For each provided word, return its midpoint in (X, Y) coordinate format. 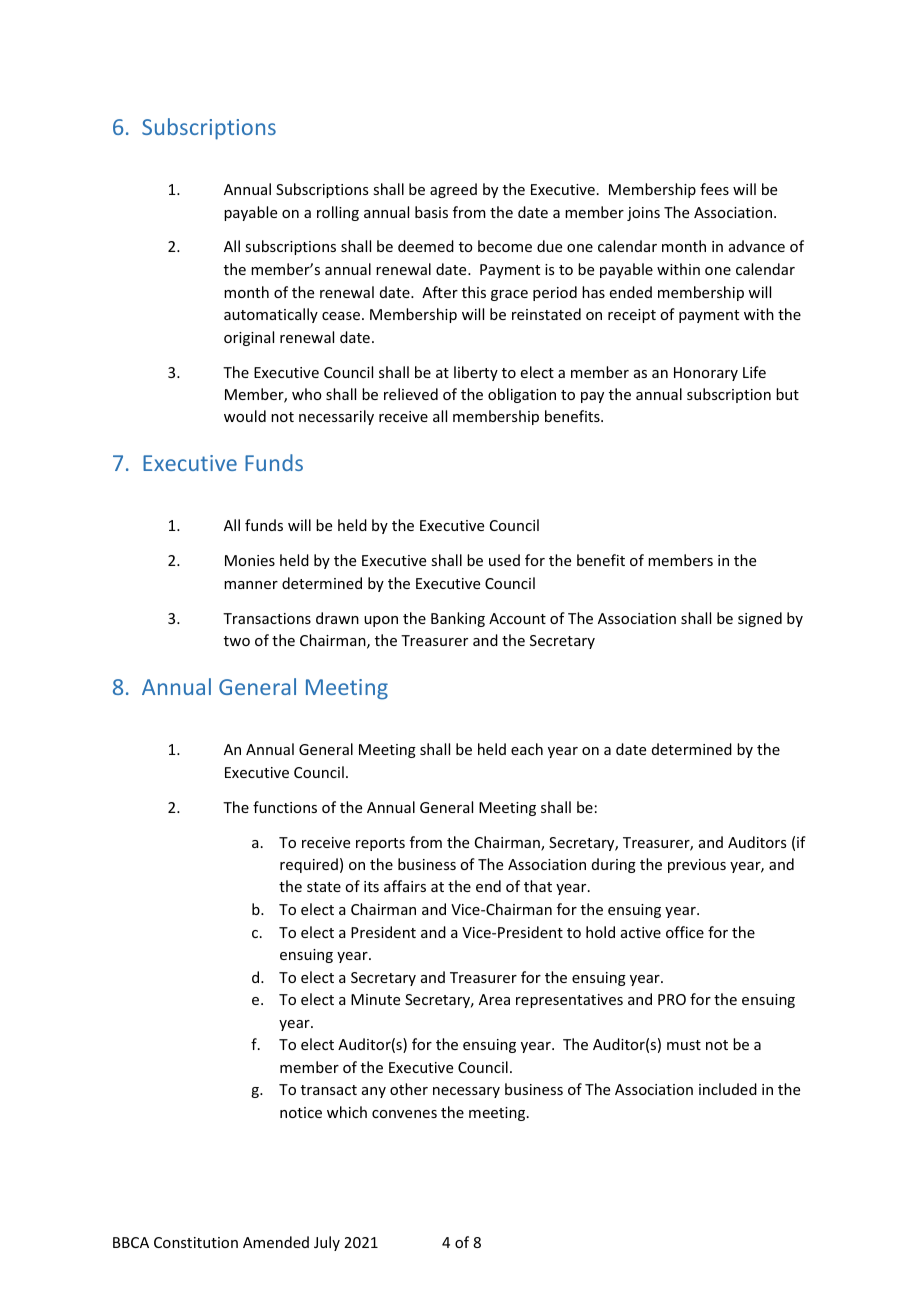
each (527, 749)
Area (494, 999)
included (728, 1089)
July (327, 1243)
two (237, 641)
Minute (375, 999)
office (685, 932)
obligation (522, 395)
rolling (338, 213)
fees (714, 189)
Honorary (706, 374)
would (245, 416)
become (505, 246)
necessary (466, 1092)
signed (760, 619)
